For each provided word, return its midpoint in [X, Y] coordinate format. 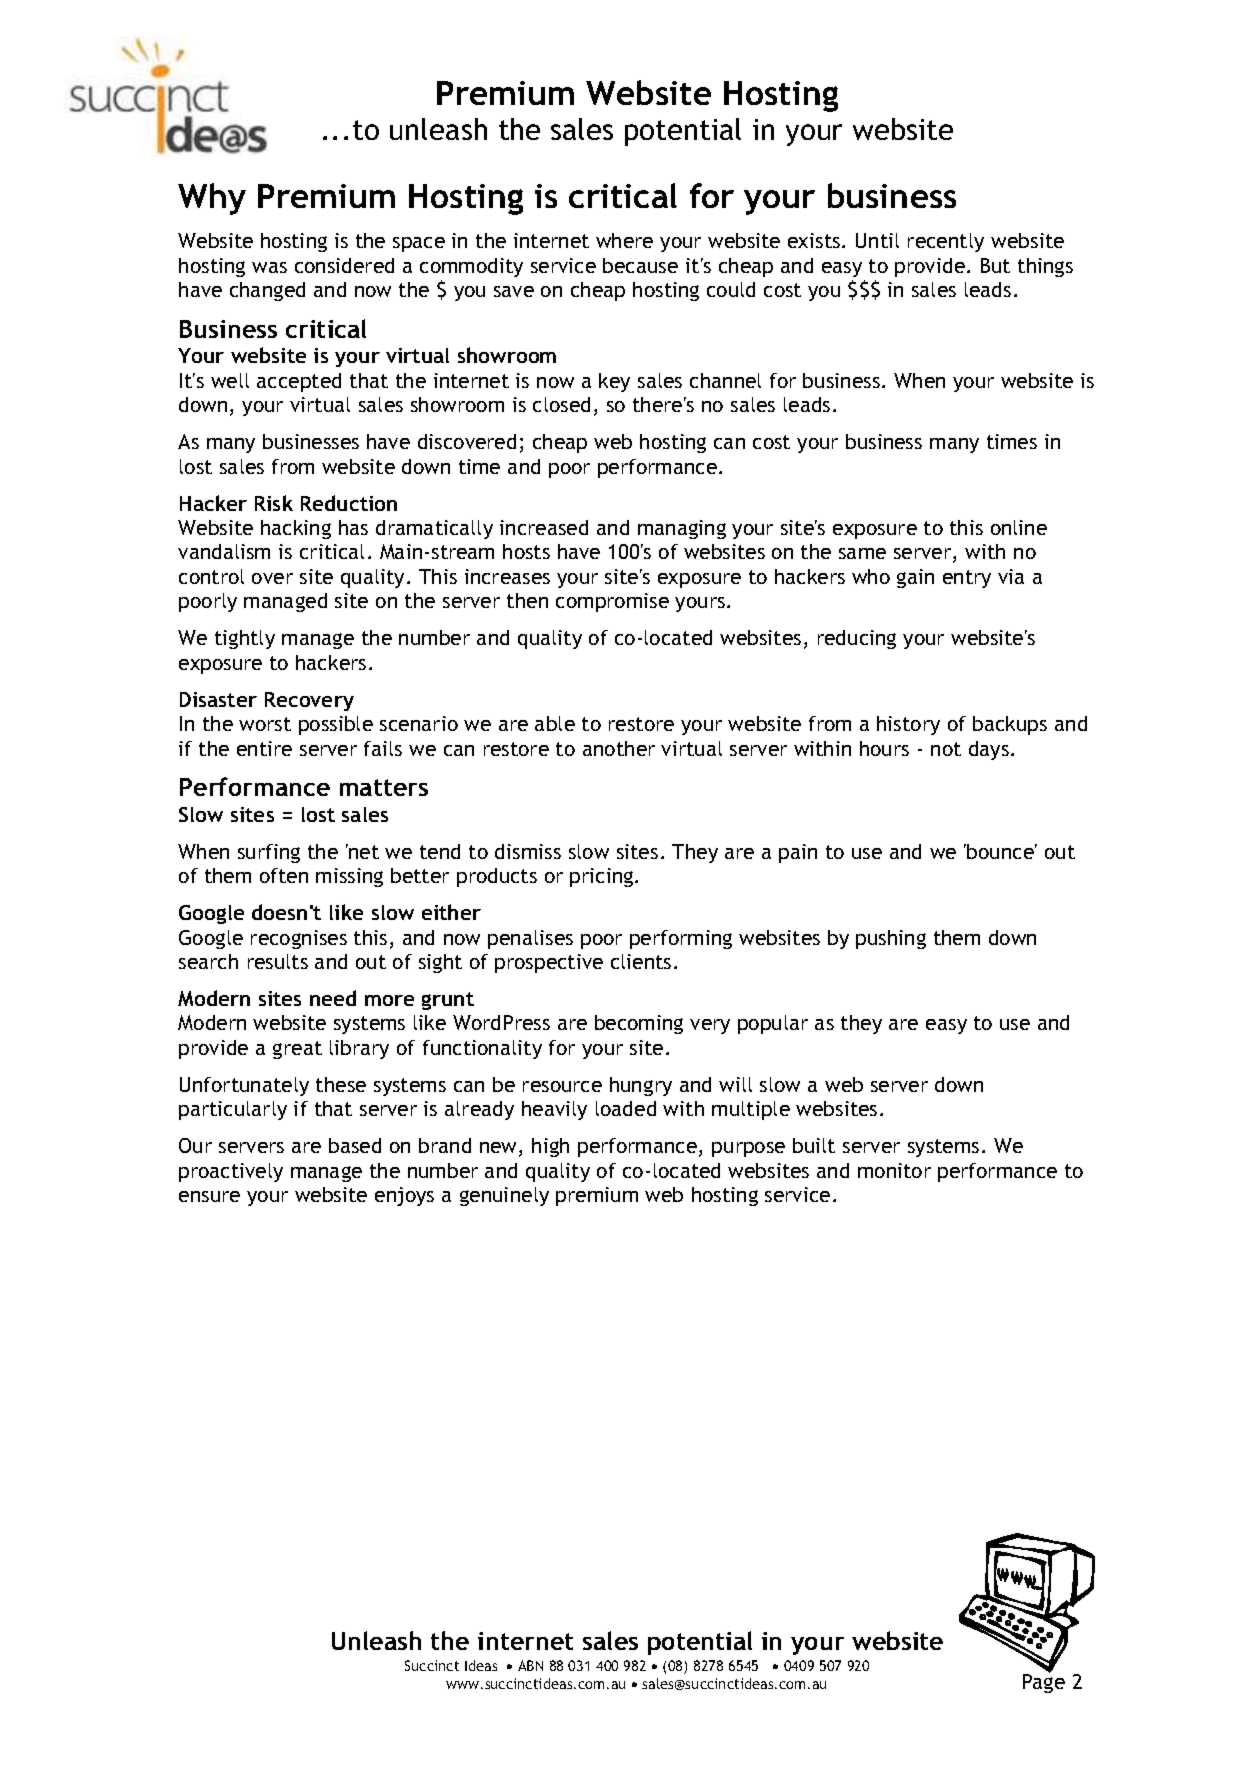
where [624, 240]
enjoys [404, 1196]
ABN [530, 1665]
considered [344, 265]
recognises [299, 939]
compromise [612, 602]
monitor [894, 1170]
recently [946, 242]
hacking [296, 529]
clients [641, 961]
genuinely [504, 1196]
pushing [891, 939]
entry [967, 579]
